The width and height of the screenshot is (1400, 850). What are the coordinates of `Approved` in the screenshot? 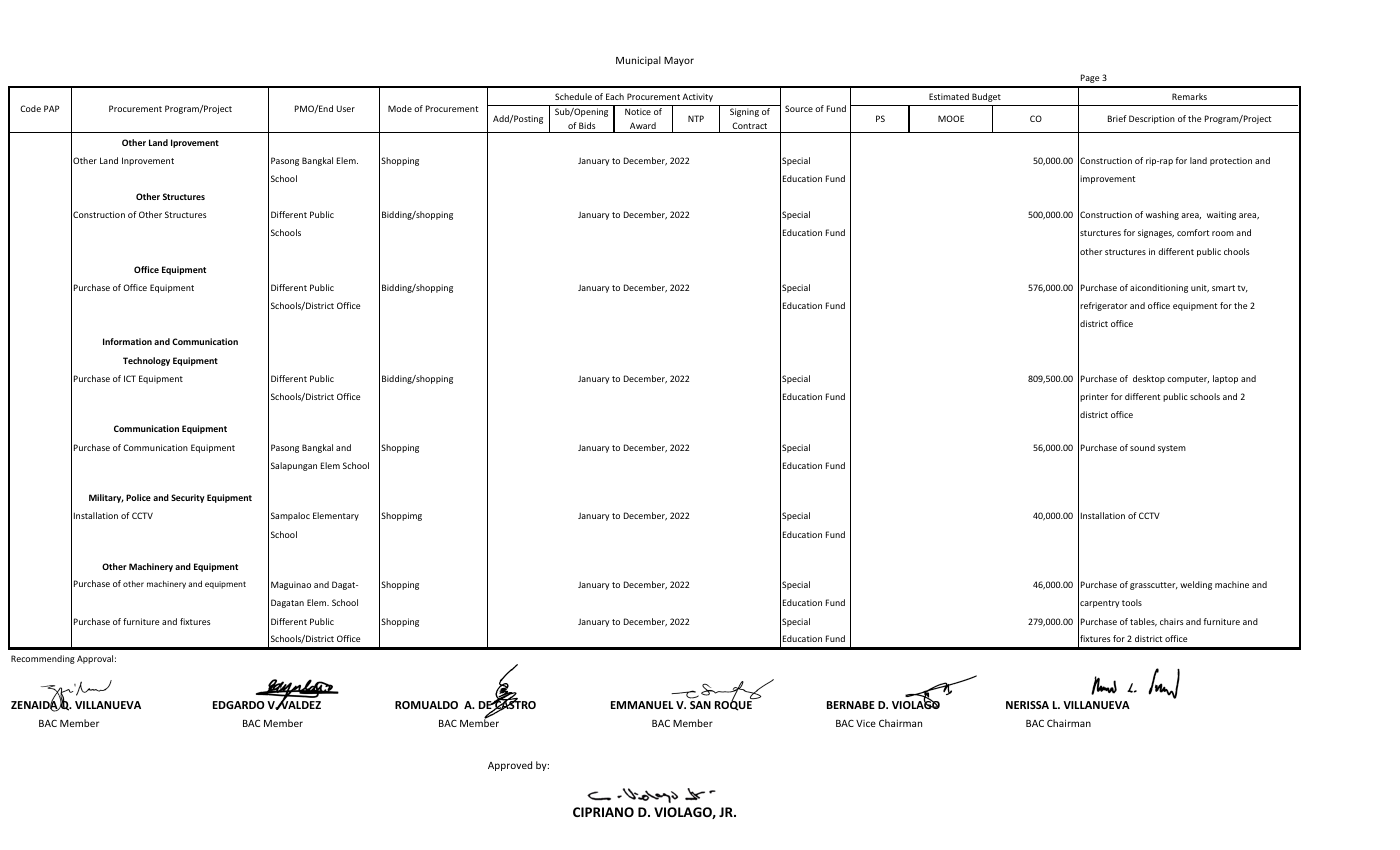 It's located at (510, 766).
